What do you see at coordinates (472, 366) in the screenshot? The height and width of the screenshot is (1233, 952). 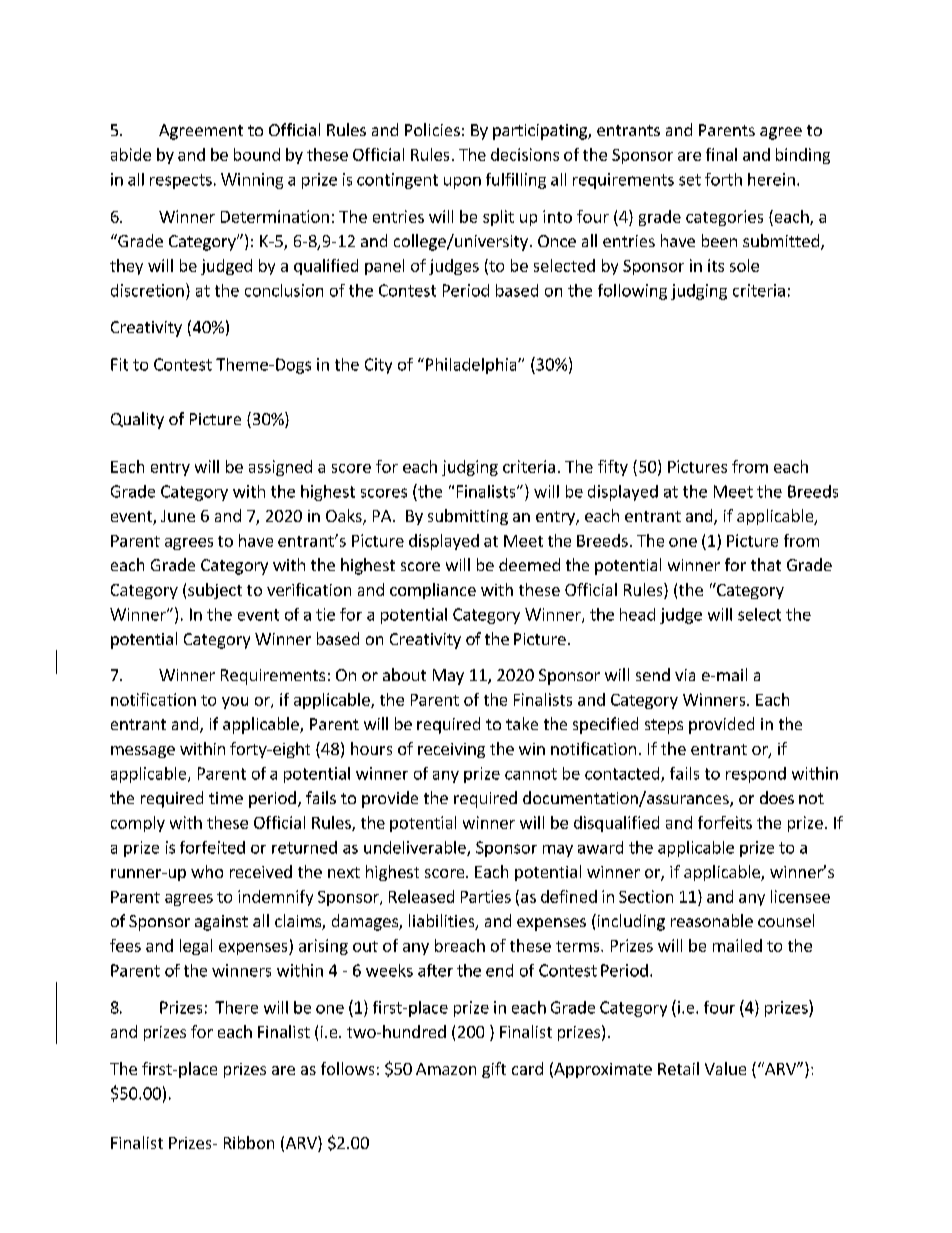 I see `Philadelphia` at bounding box center [472, 366].
